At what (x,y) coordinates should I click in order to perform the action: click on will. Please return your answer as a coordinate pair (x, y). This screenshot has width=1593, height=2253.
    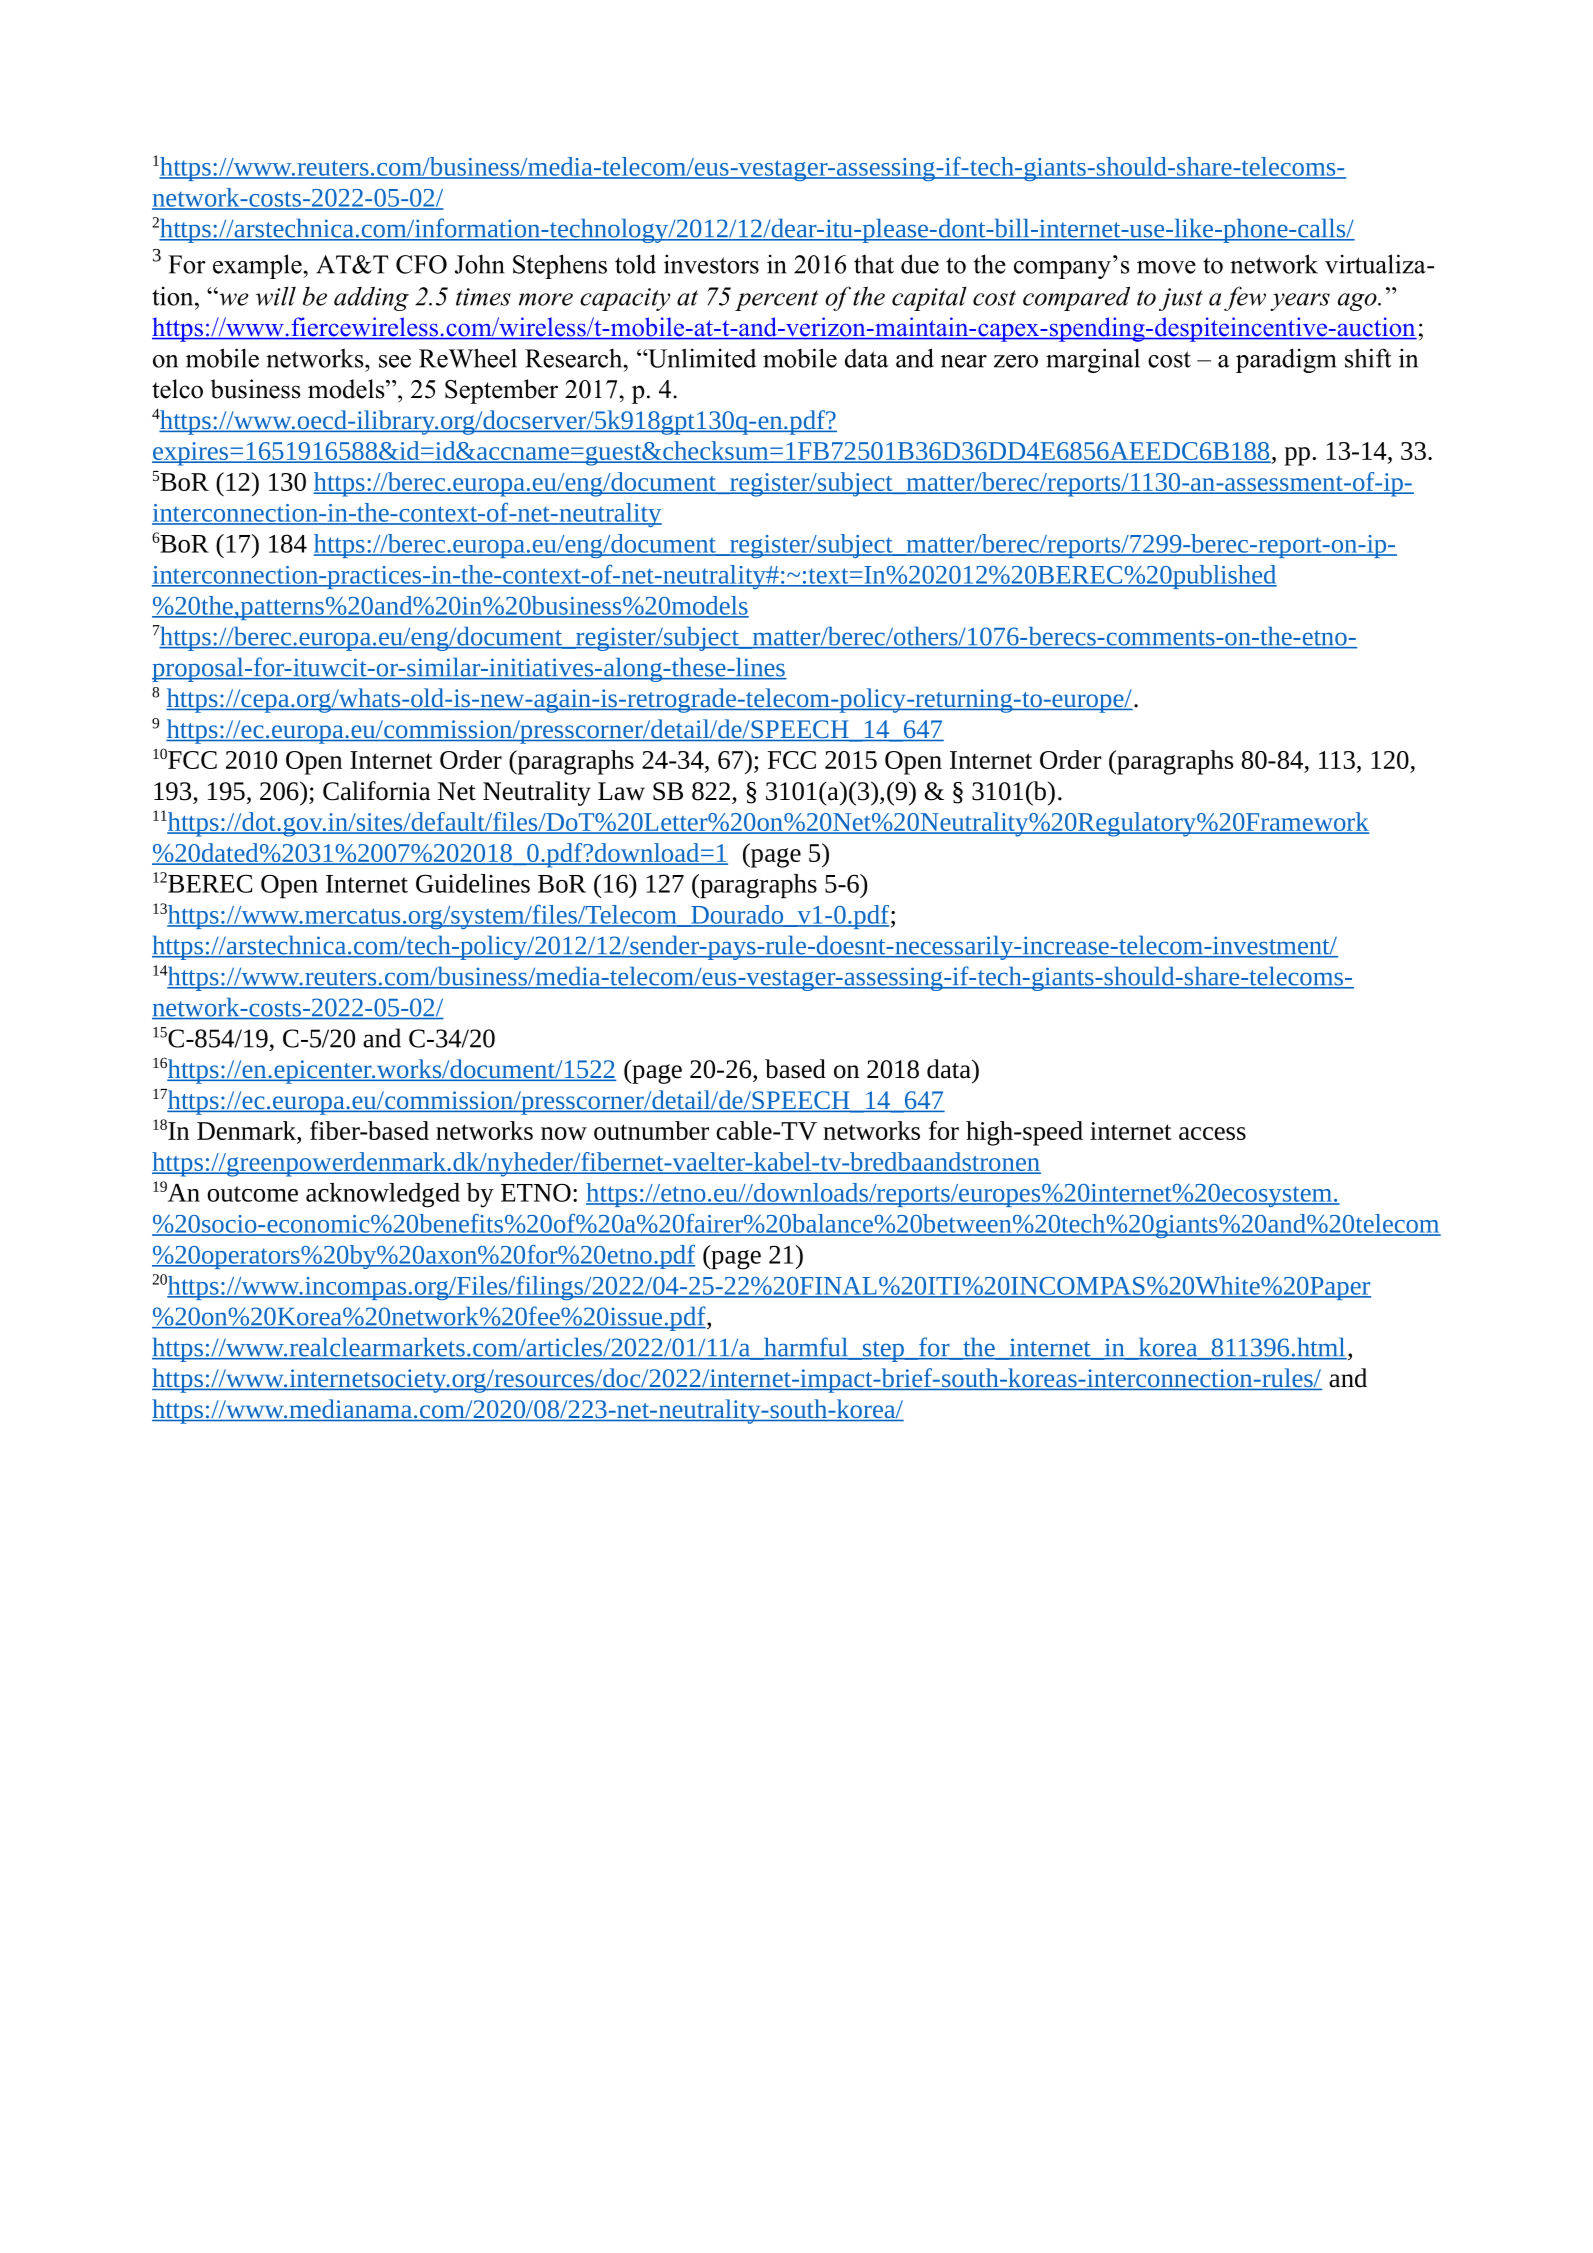
    Looking at the image, I should click on (276, 296).
